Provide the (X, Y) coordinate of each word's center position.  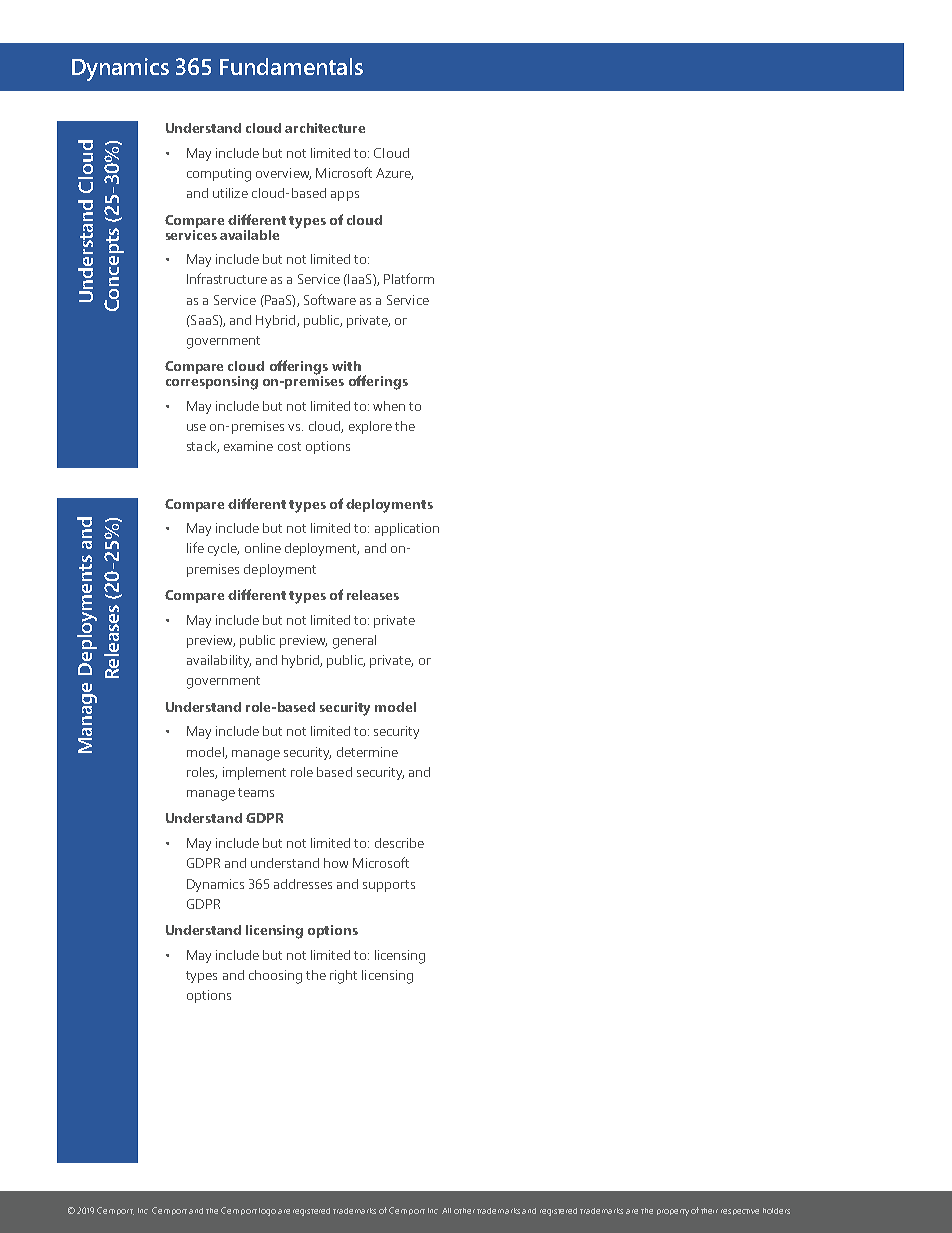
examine (248, 446)
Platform (409, 278)
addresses (303, 884)
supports (389, 886)
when (389, 406)
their (709, 1211)
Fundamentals (291, 66)
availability (219, 661)
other (464, 1211)
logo (267, 1212)
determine (367, 752)
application (407, 529)
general (354, 642)
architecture (325, 128)
